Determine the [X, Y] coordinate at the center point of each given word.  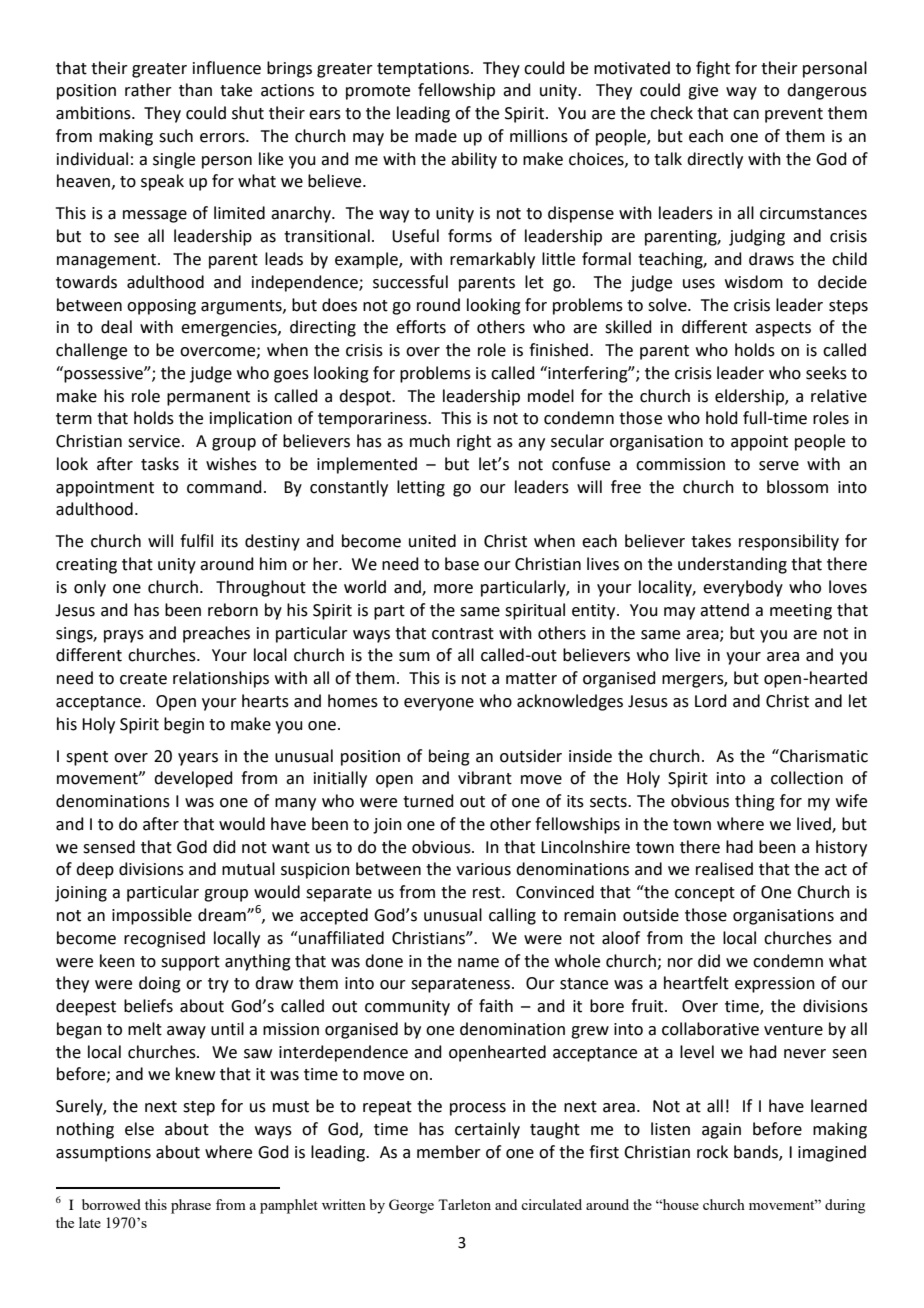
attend [724, 610]
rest [488, 893]
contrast [463, 634]
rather [148, 90]
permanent [208, 398]
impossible [152, 916]
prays [124, 636]
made [436, 136]
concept [705, 894]
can [746, 115]
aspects [783, 329]
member [449, 1152]
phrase [191, 1206]
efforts [421, 327]
